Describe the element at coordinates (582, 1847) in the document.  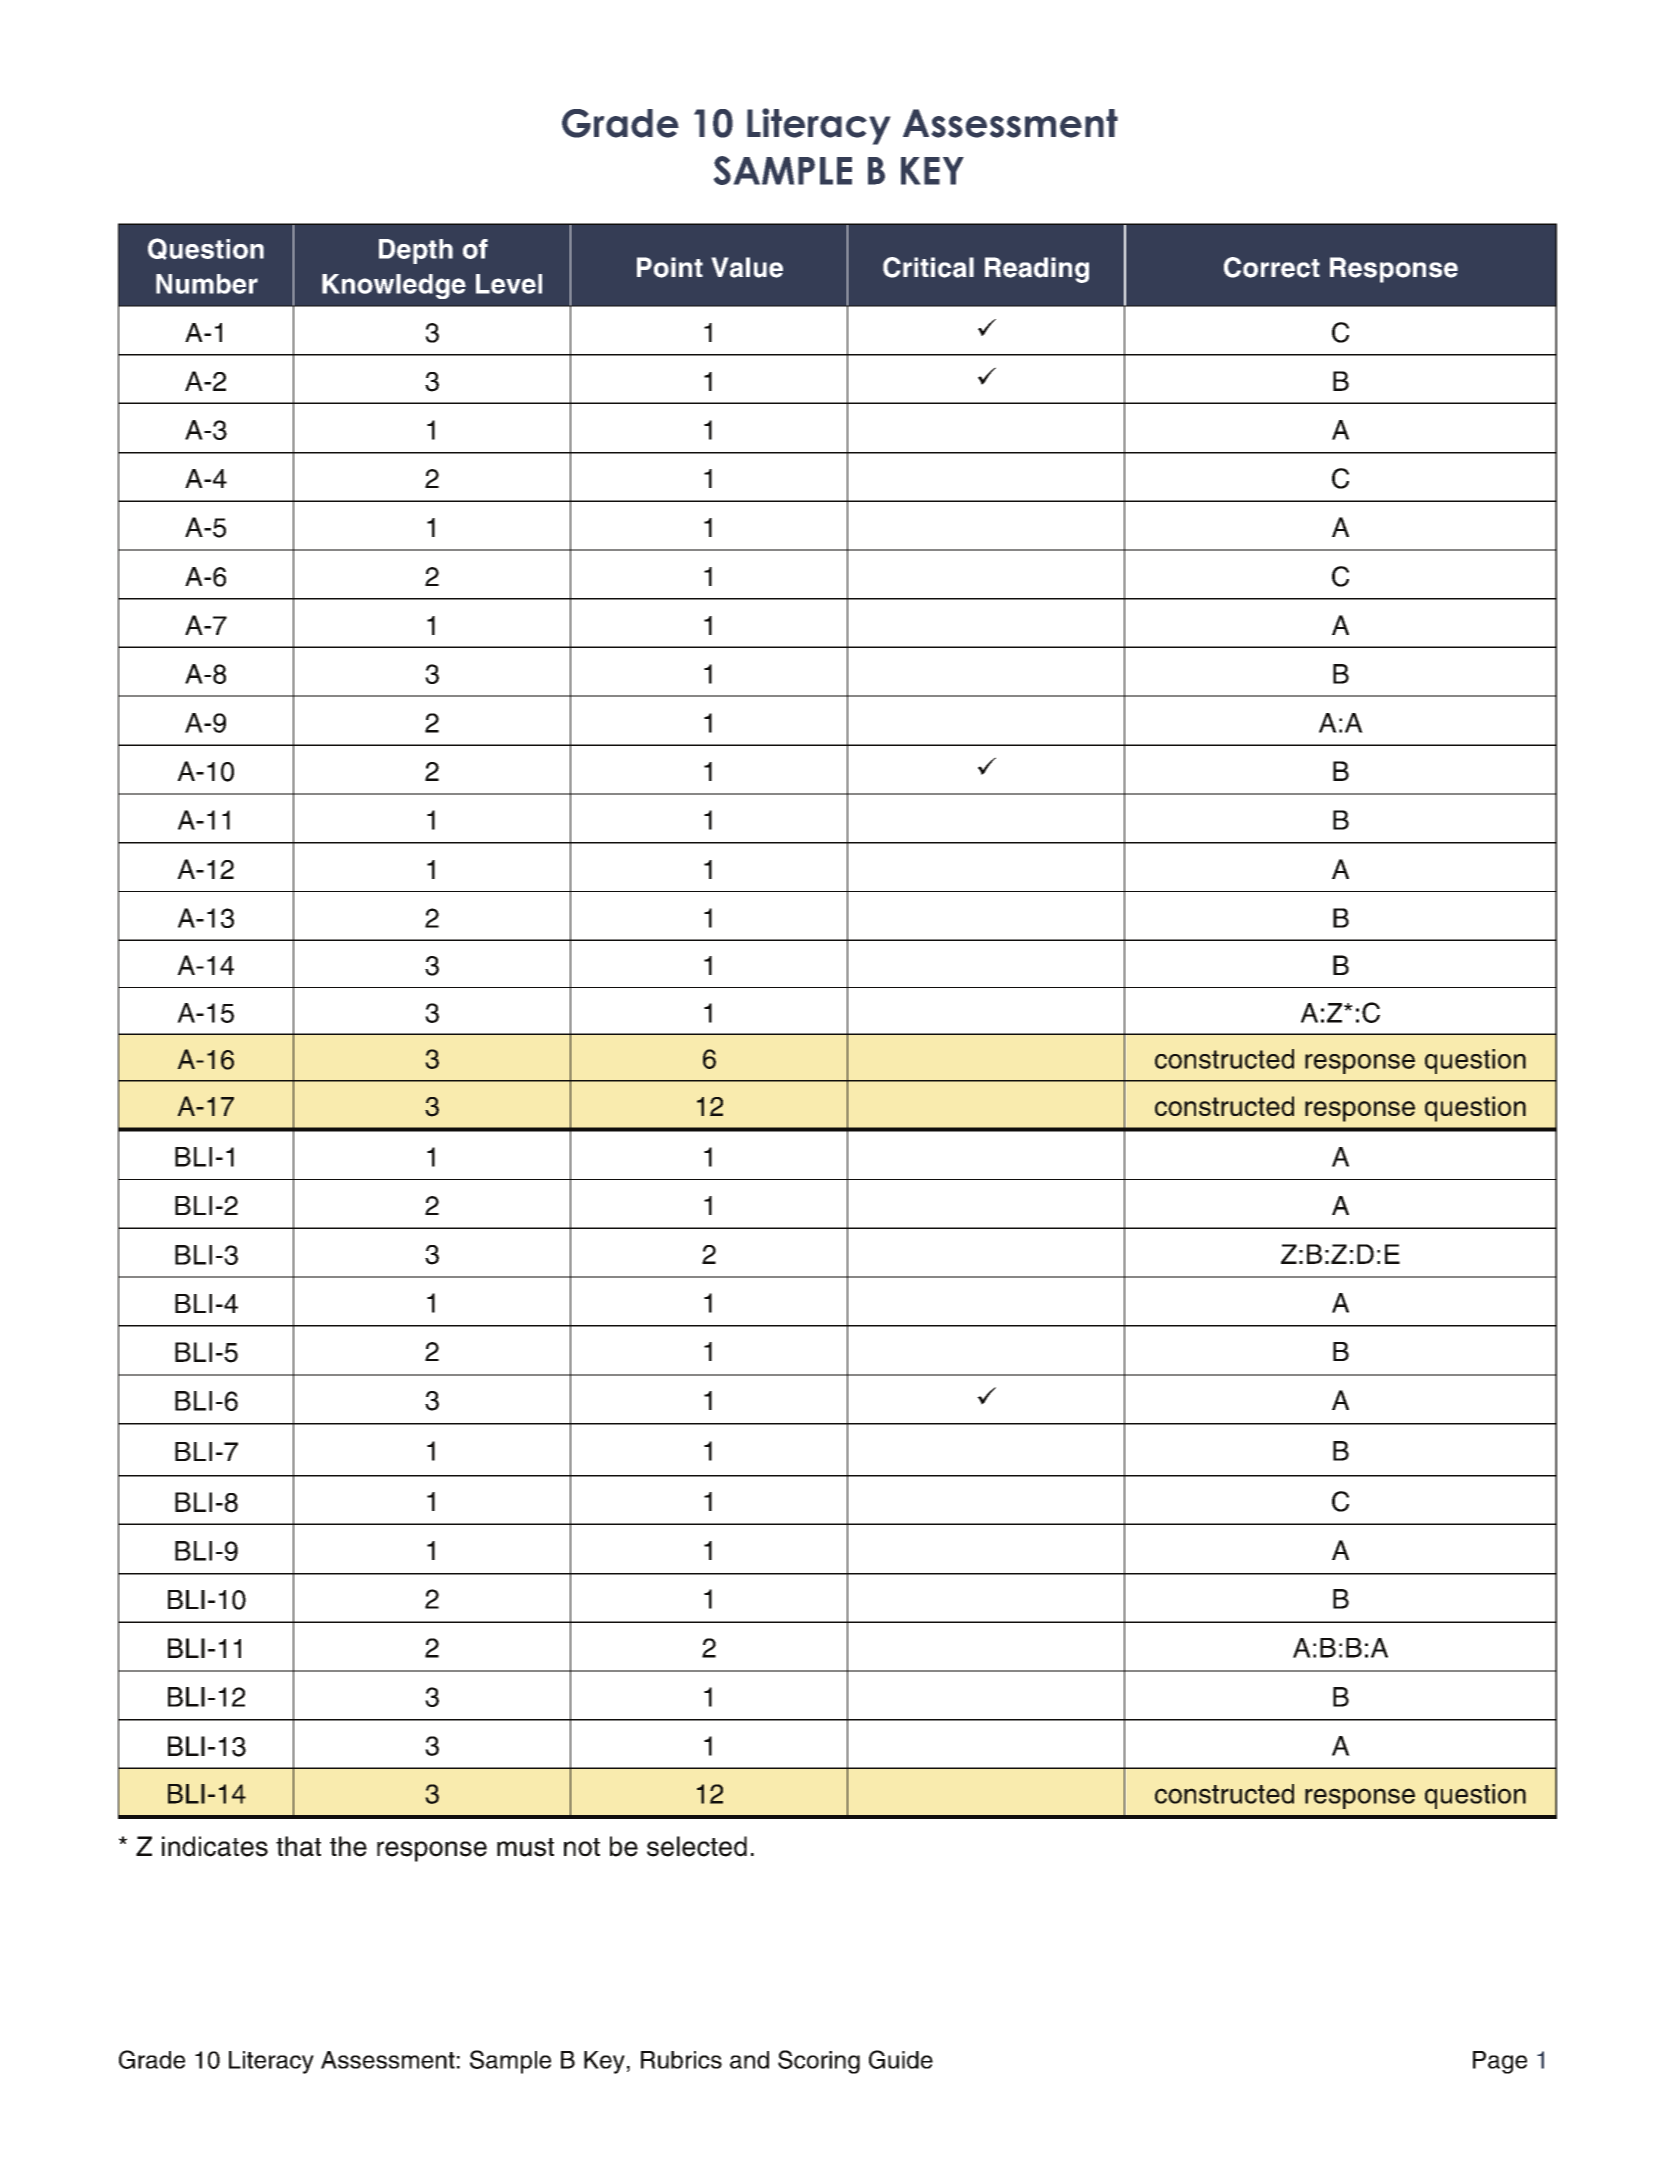
I see `not` at that location.
